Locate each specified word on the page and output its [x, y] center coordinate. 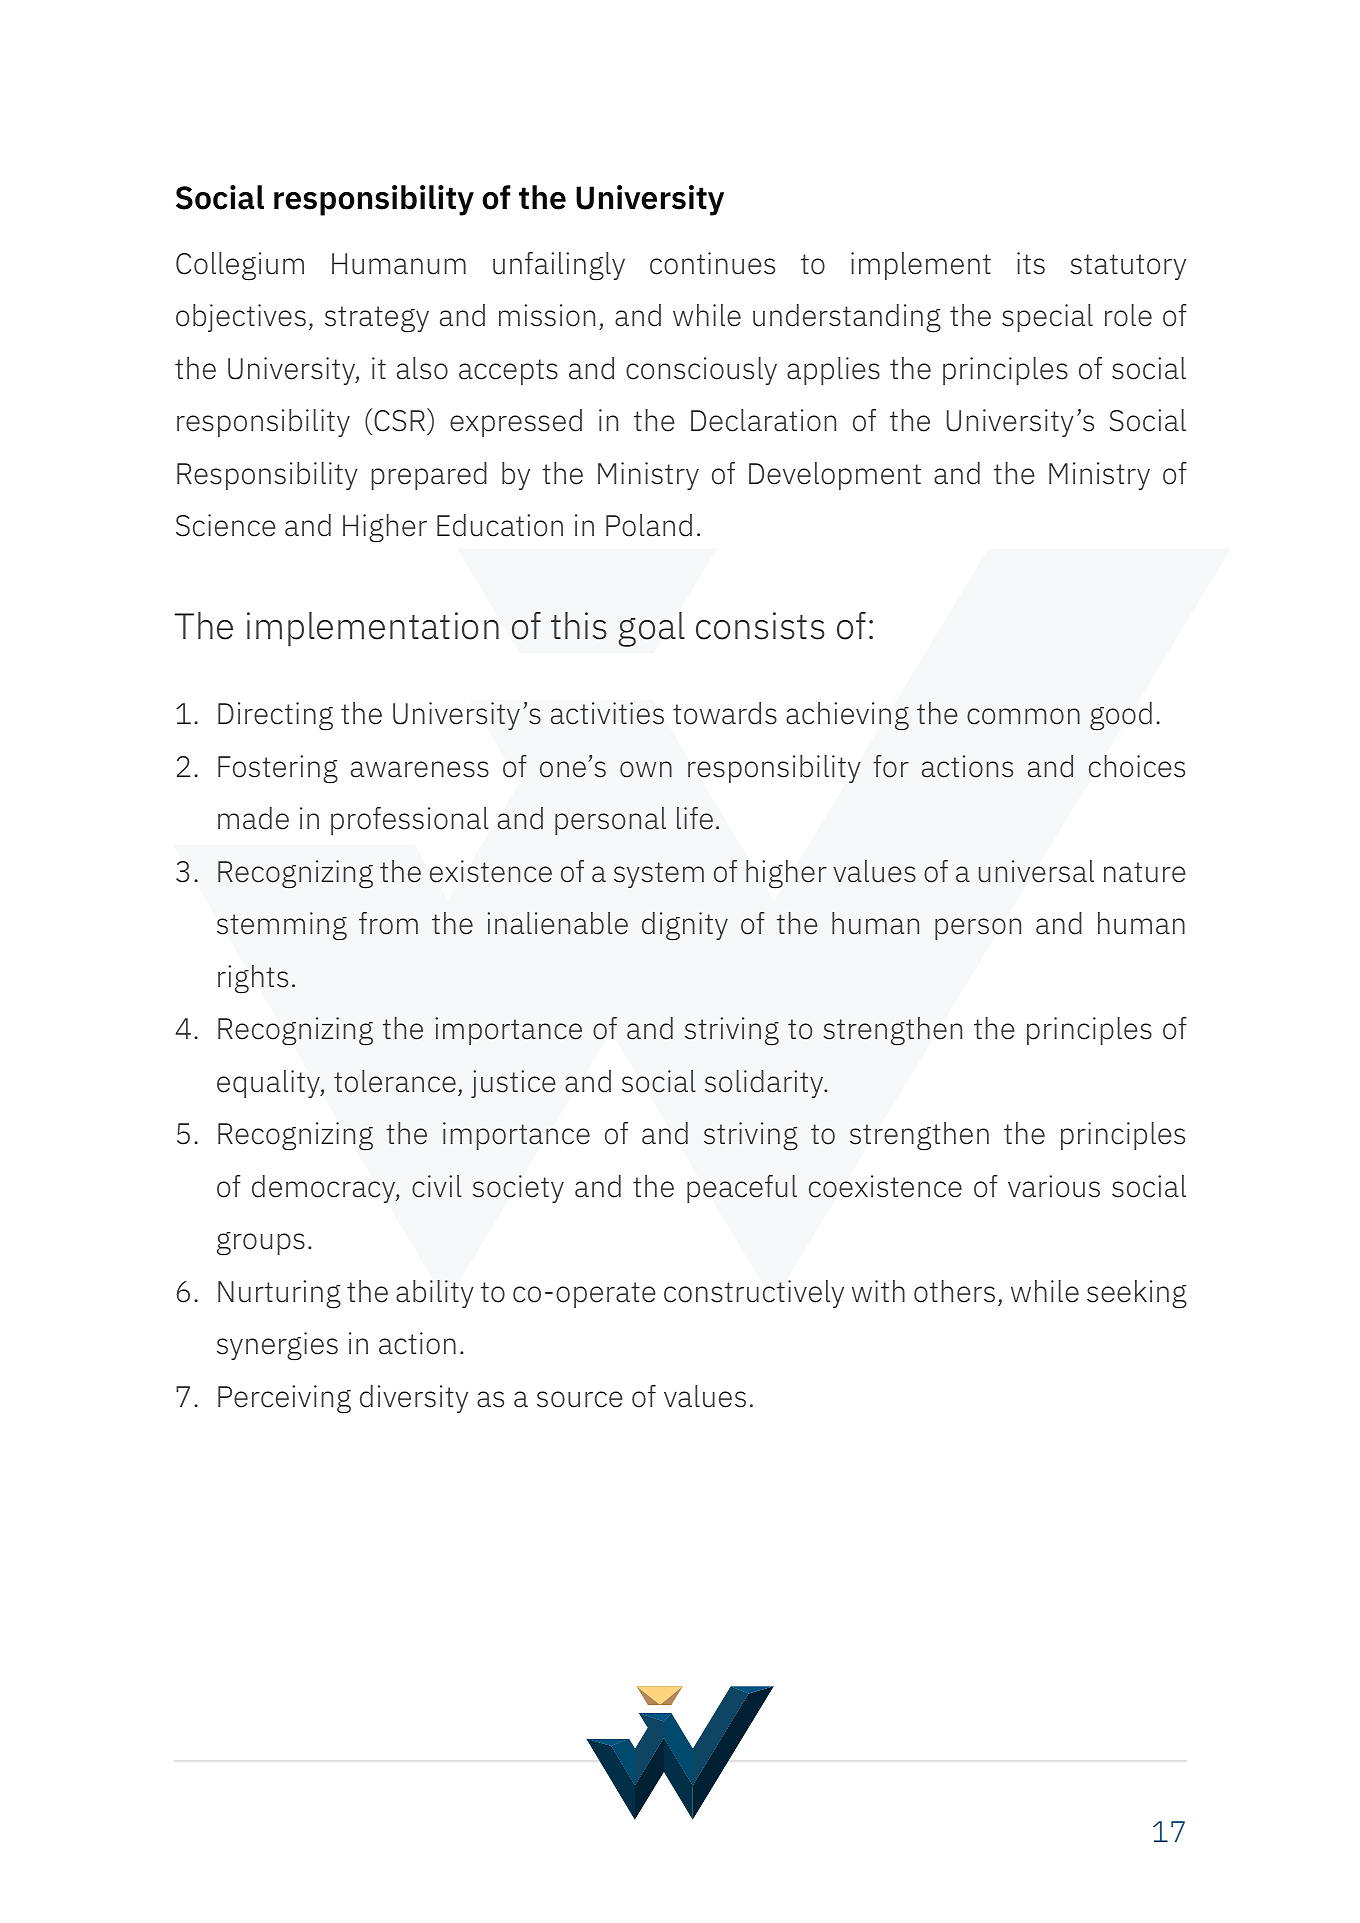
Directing [275, 716]
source [580, 1399]
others [954, 1291]
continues [712, 263]
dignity [685, 926]
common [1023, 716]
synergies [277, 1346]
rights [253, 979]
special [1047, 318]
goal [652, 629]
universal [1036, 871]
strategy [377, 319]
